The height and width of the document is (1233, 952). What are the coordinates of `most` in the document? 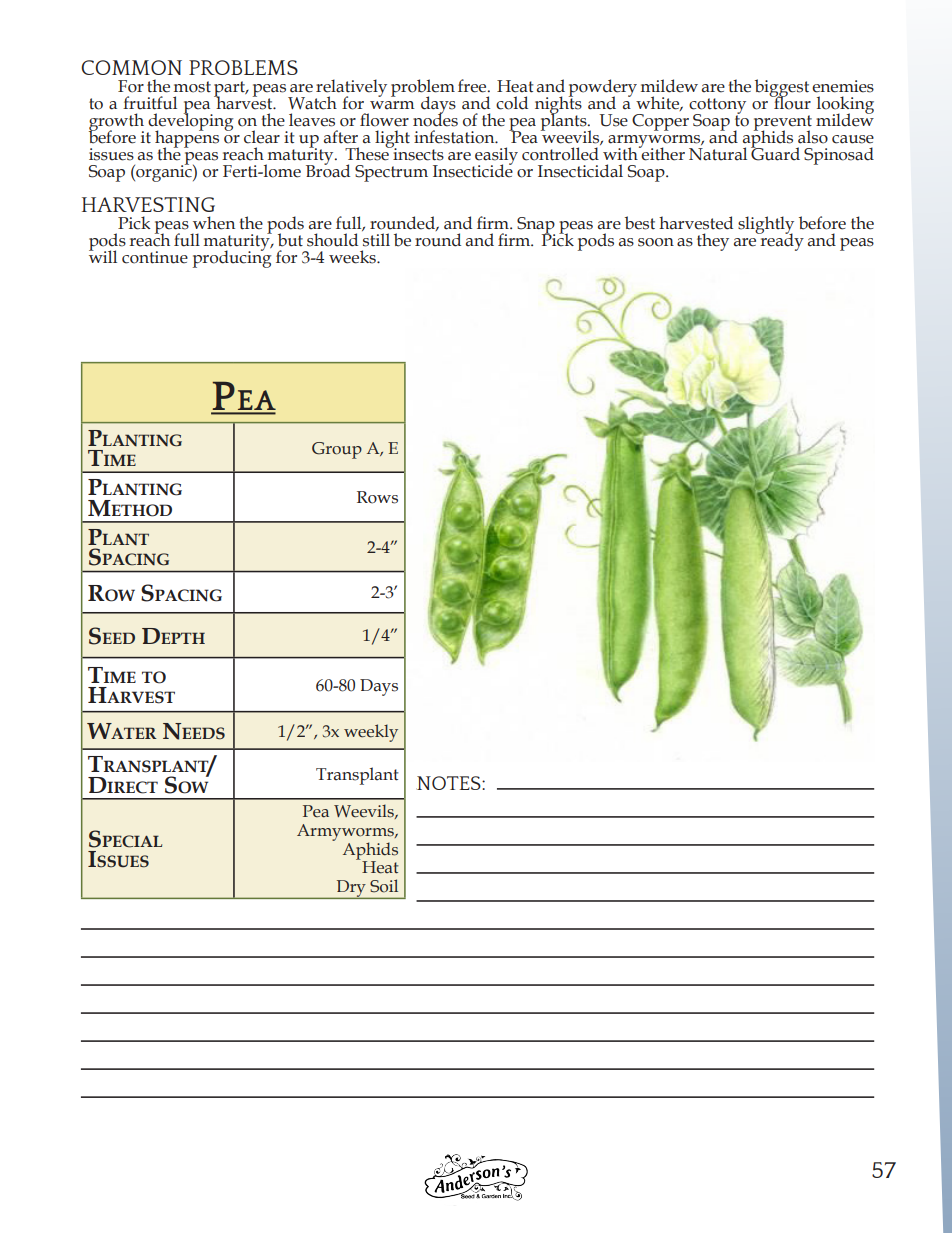 It's located at (192, 87).
